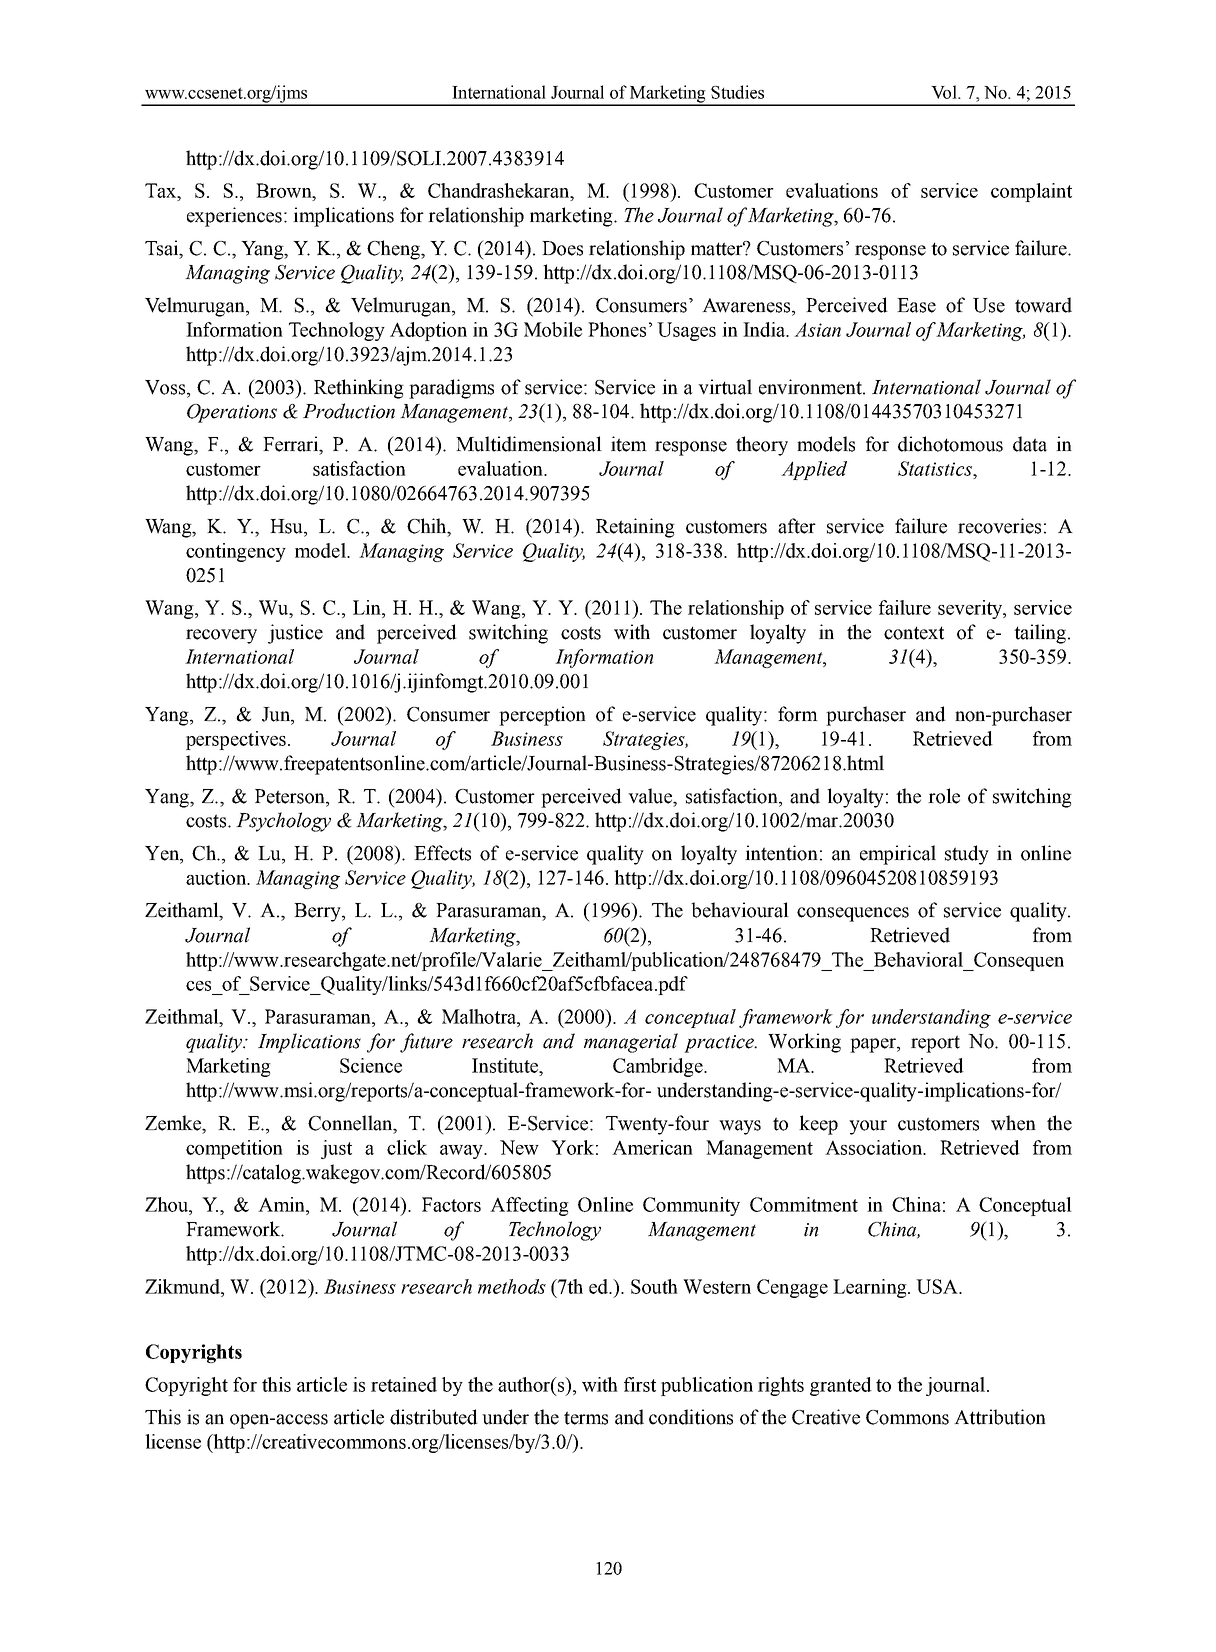 The image size is (1216, 1652). Describe the element at coordinates (629, 444) in the document. I see `item` at that location.
